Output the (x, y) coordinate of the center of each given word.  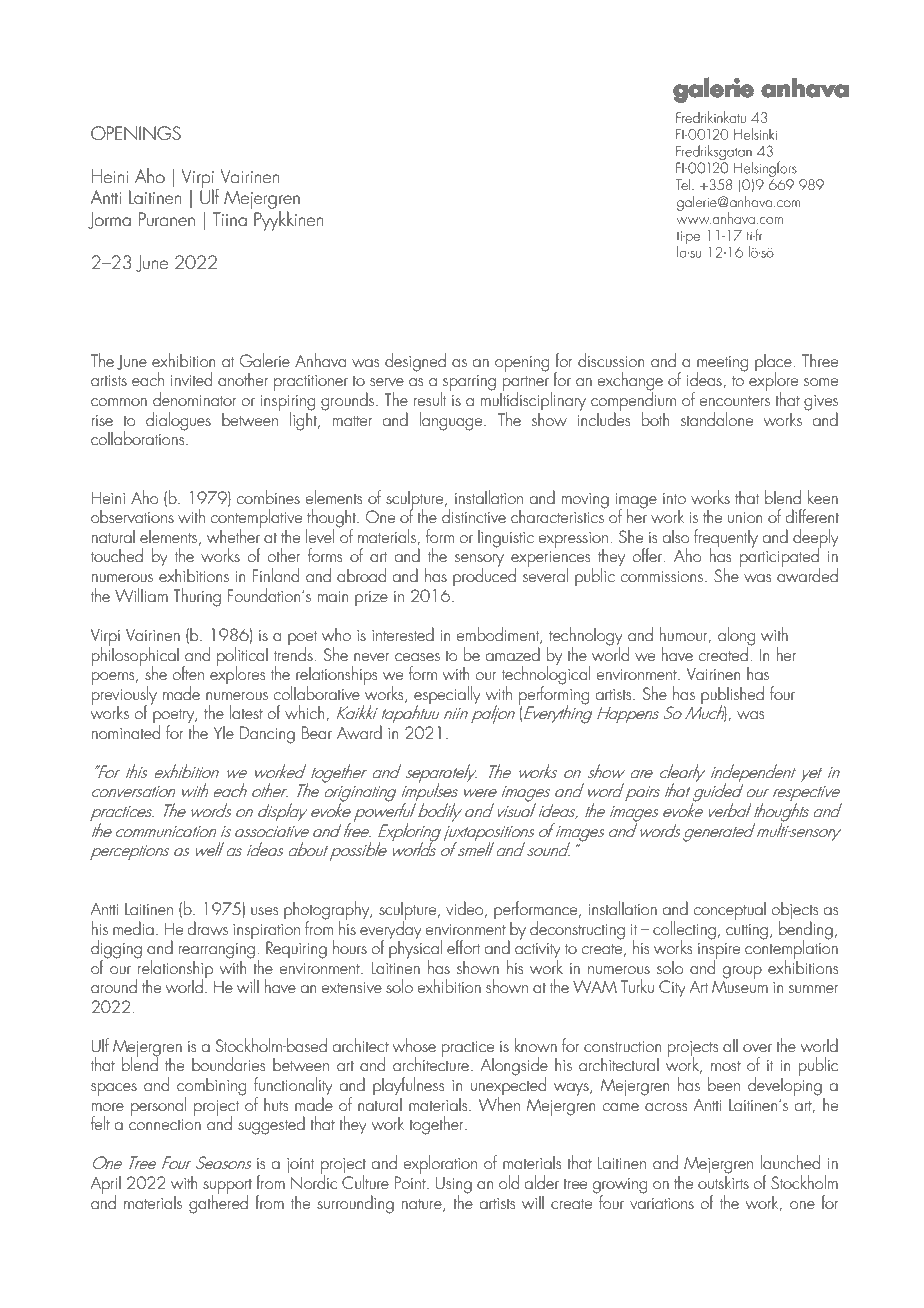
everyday (391, 930)
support (227, 1187)
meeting (722, 364)
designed (415, 362)
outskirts (723, 1181)
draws (207, 928)
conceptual (729, 910)
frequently (726, 539)
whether (234, 535)
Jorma (109, 220)
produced (484, 576)
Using (453, 1186)
